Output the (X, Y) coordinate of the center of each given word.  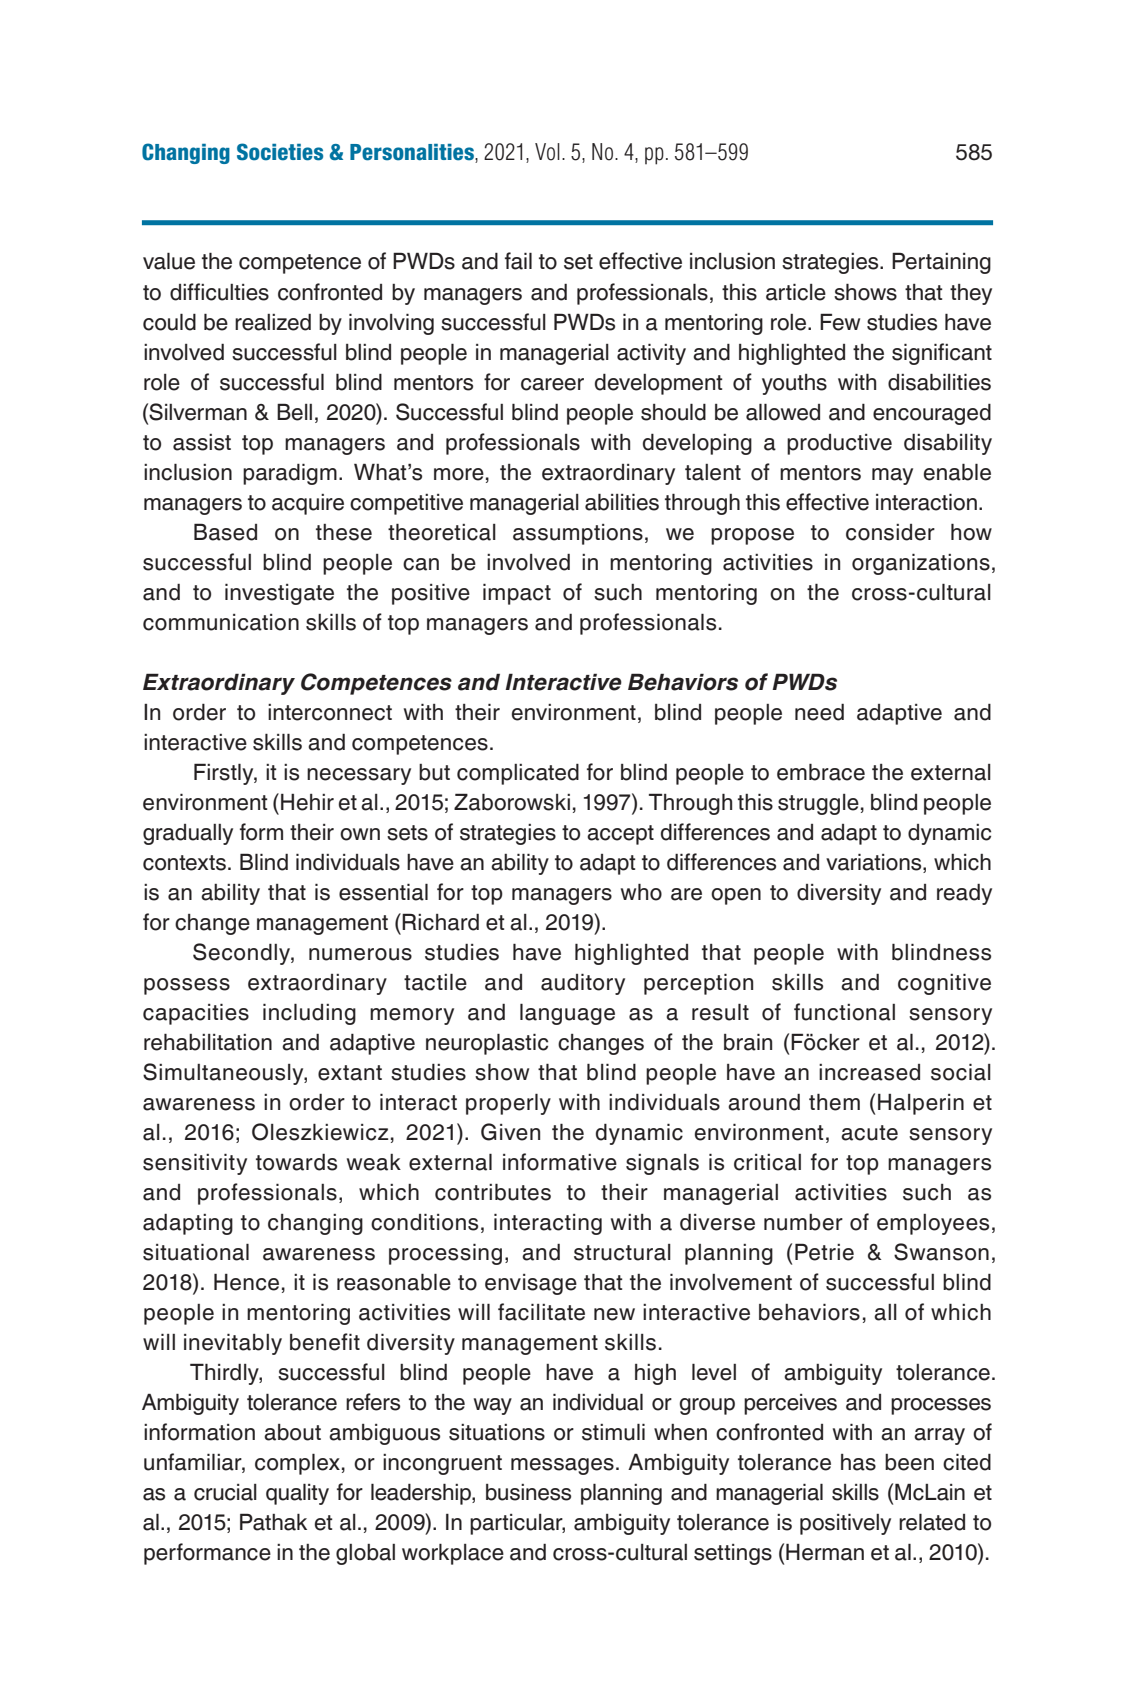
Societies (280, 152)
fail (518, 261)
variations (875, 863)
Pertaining (941, 263)
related (932, 1522)
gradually (188, 834)
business (528, 1492)
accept (620, 835)
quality (297, 1494)
